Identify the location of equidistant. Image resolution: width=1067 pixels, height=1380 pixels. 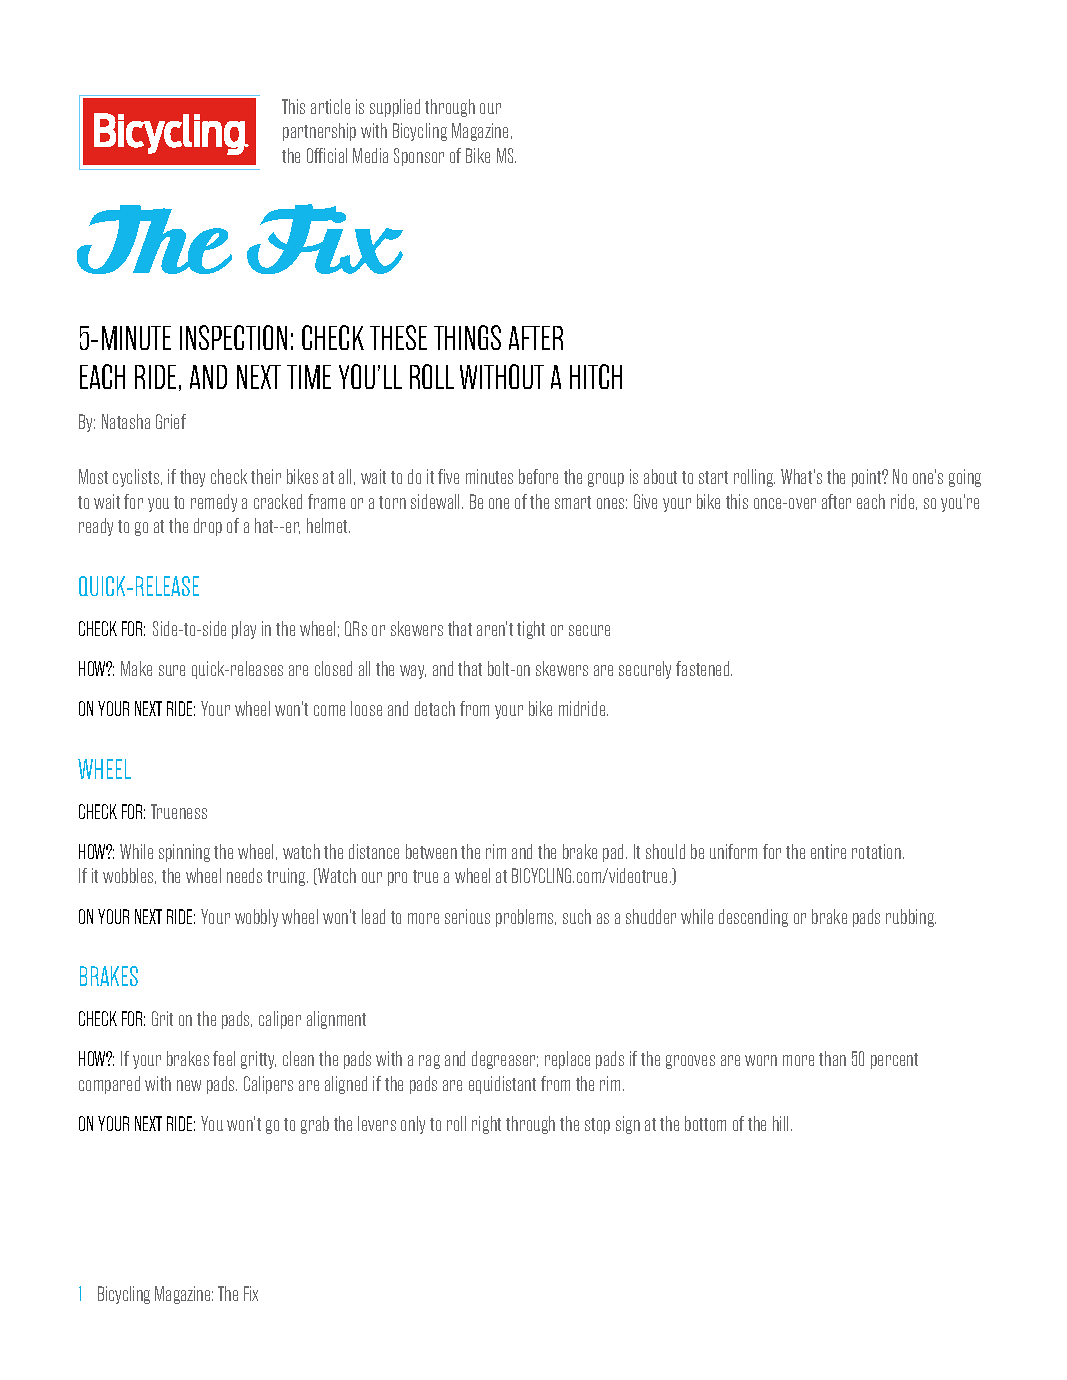
(502, 1085).
